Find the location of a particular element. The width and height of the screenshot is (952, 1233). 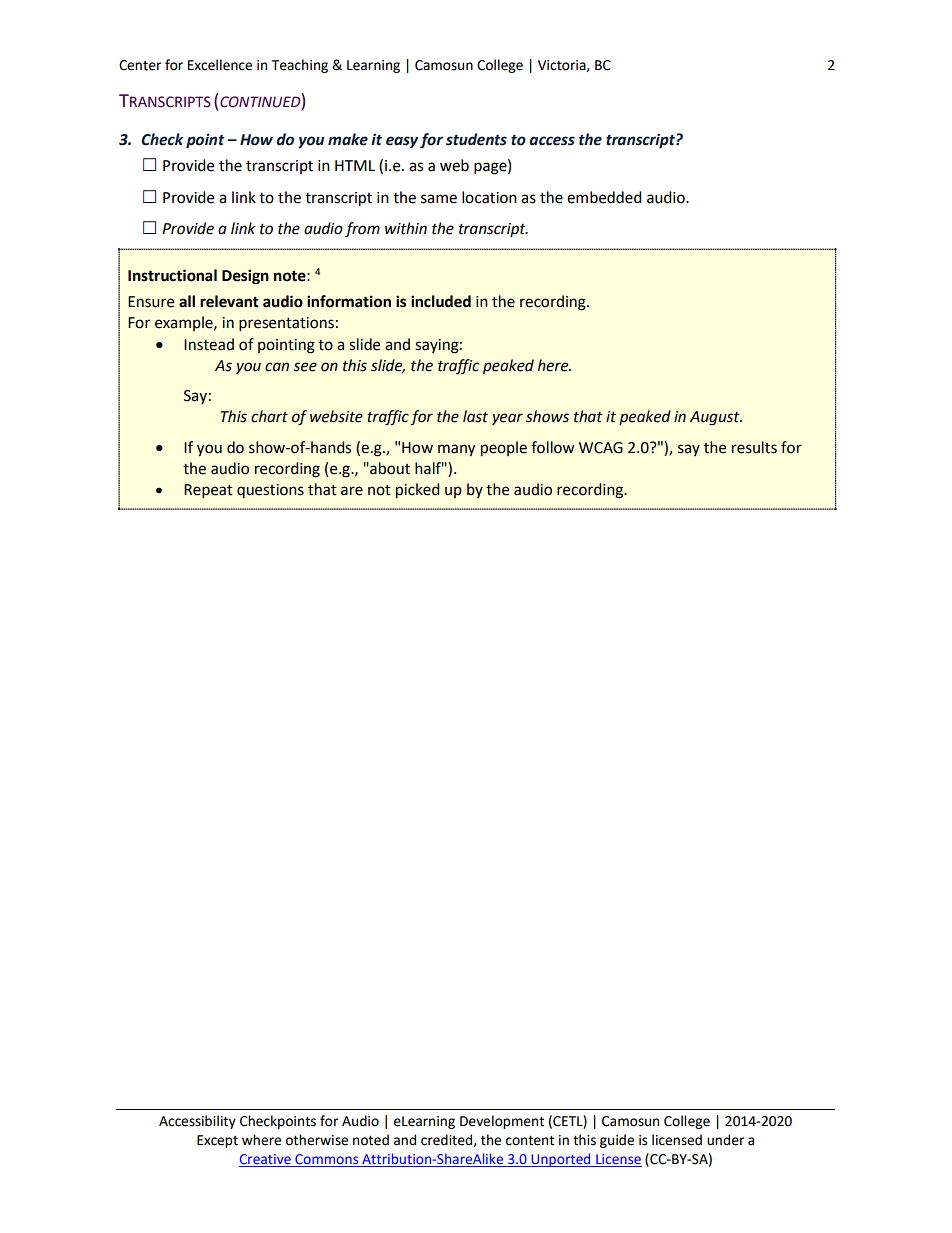

students is located at coordinates (476, 139).
